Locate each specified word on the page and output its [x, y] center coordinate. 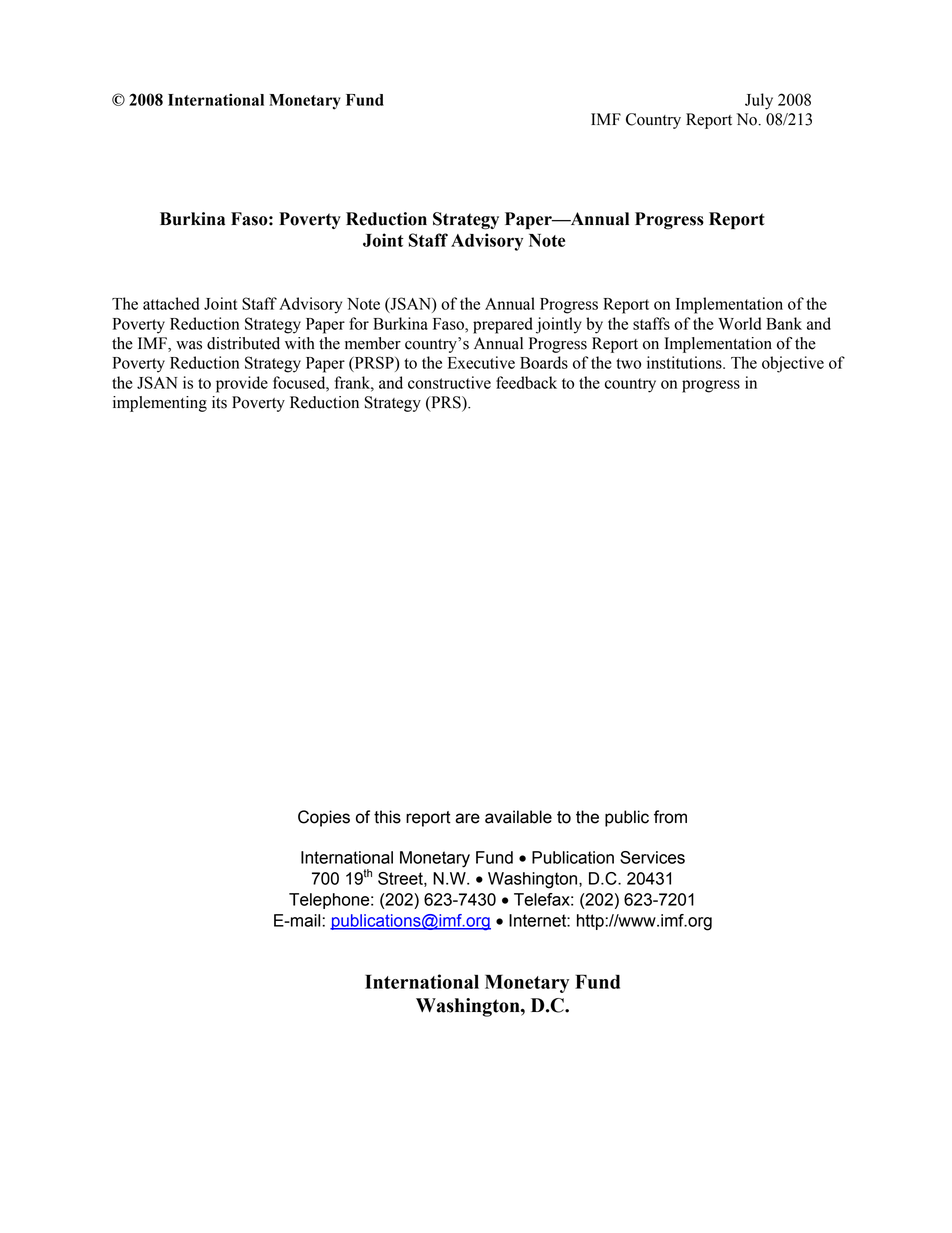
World [739, 323]
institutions [685, 362]
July [759, 101]
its [219, 402]
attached [171, 303]
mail [306, 920]
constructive [449, 382]
